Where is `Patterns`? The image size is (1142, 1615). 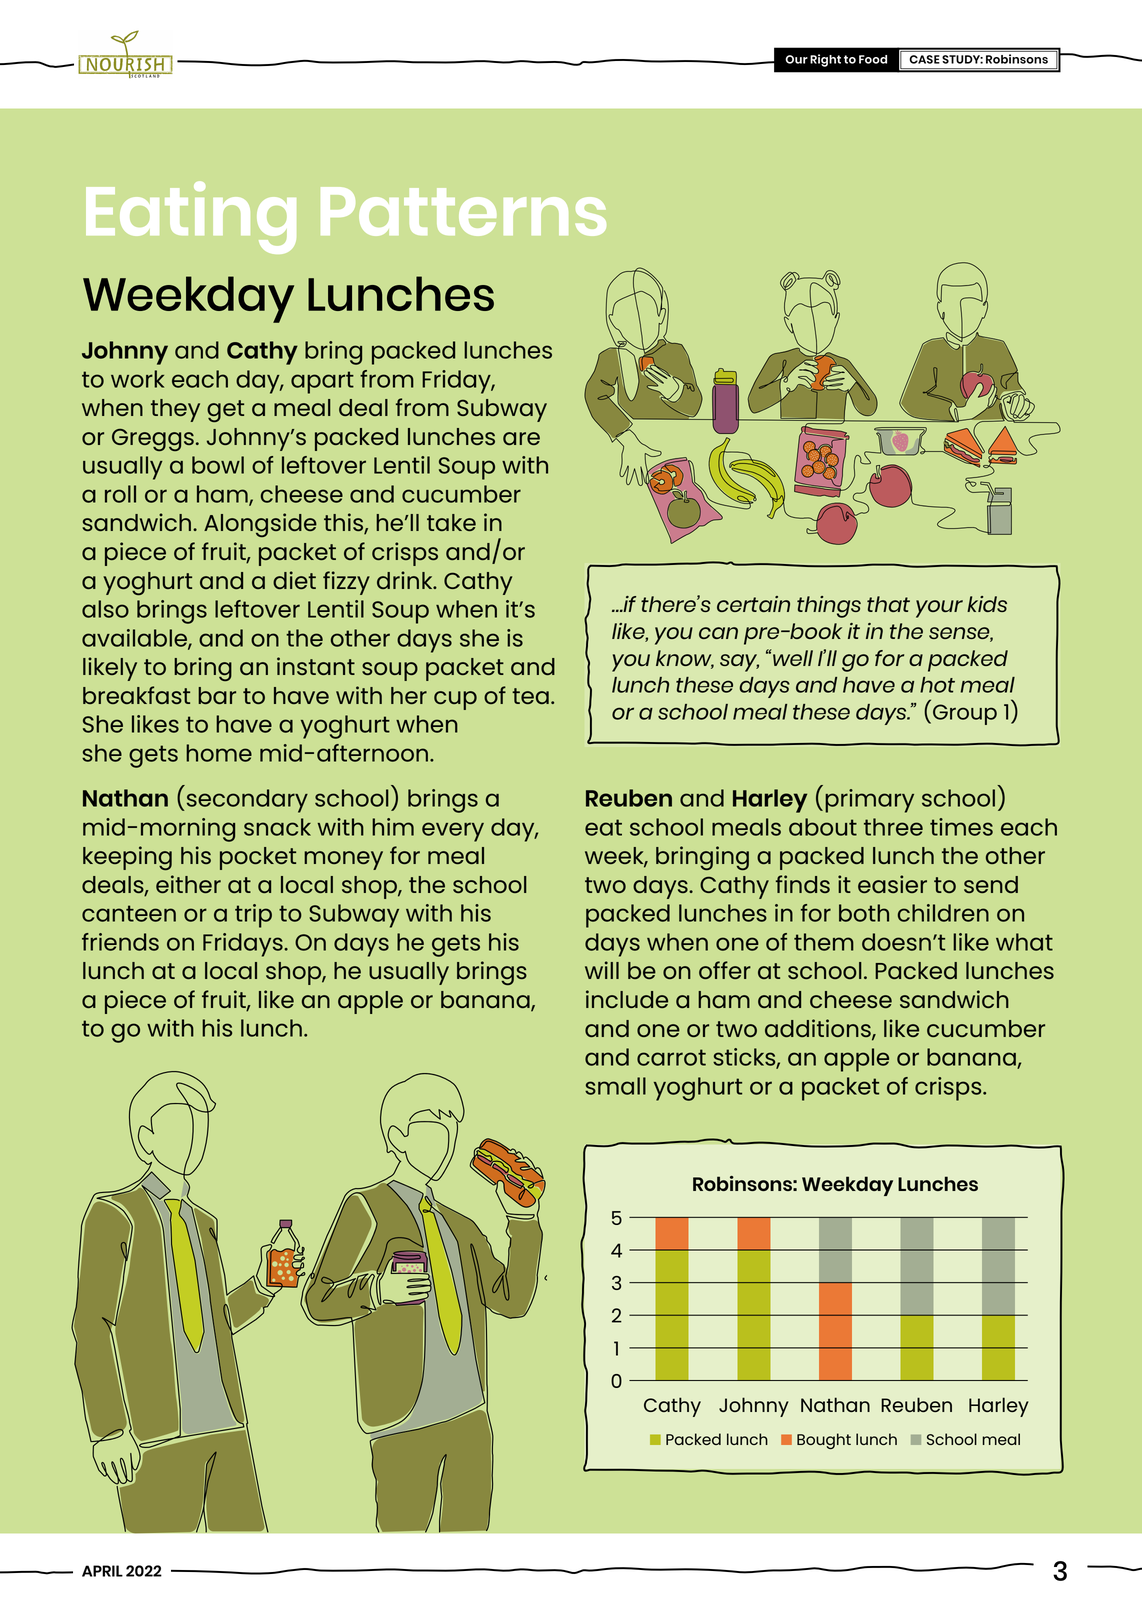 Patterns is located at coordinates (463, 211).
